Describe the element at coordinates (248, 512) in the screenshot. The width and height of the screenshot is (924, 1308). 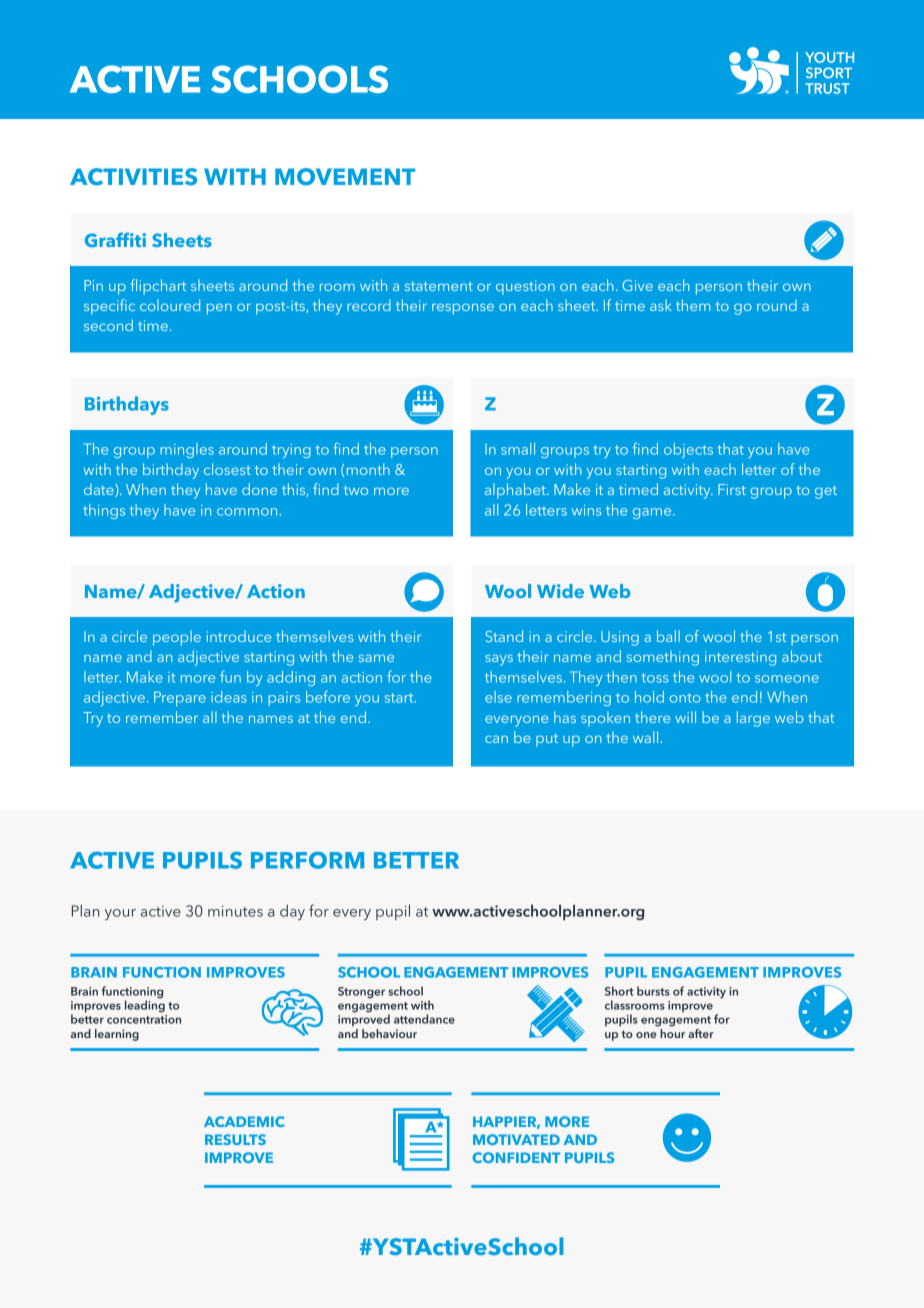
I see `common` at that location.
